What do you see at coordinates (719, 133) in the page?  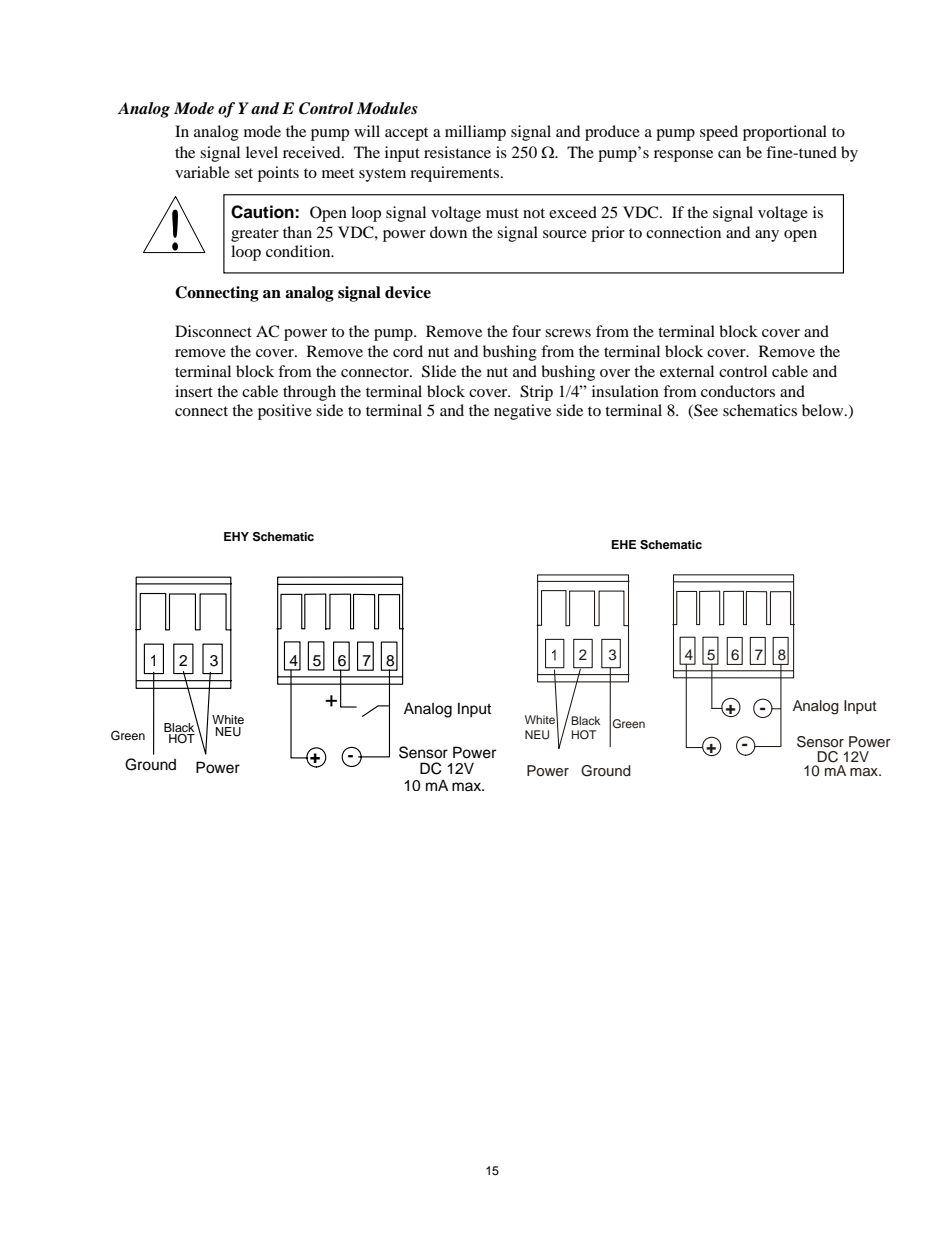 I see `speed` at bounding box center [719, 133].
